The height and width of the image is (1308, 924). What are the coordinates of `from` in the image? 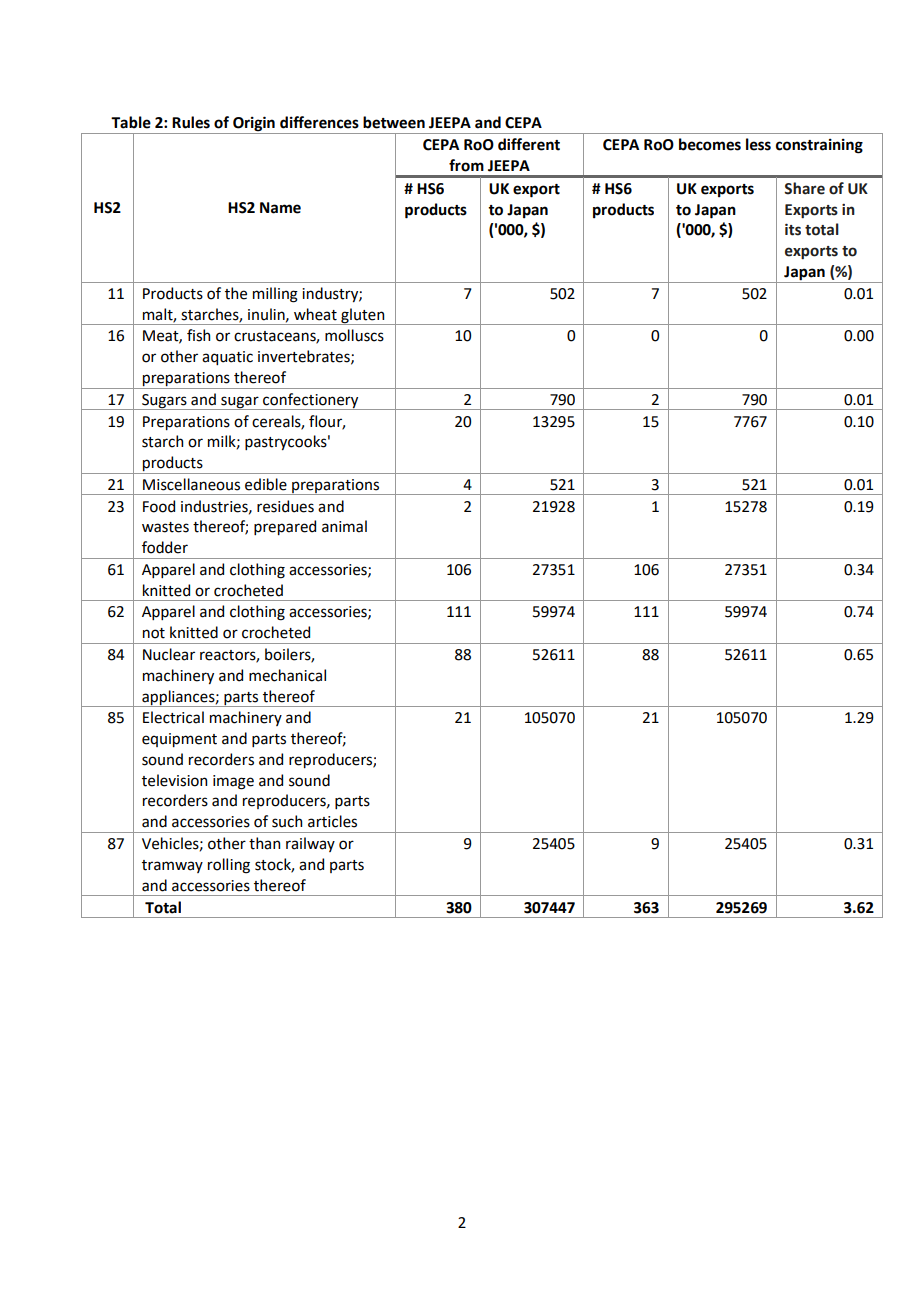 It's located at (466, 165).
